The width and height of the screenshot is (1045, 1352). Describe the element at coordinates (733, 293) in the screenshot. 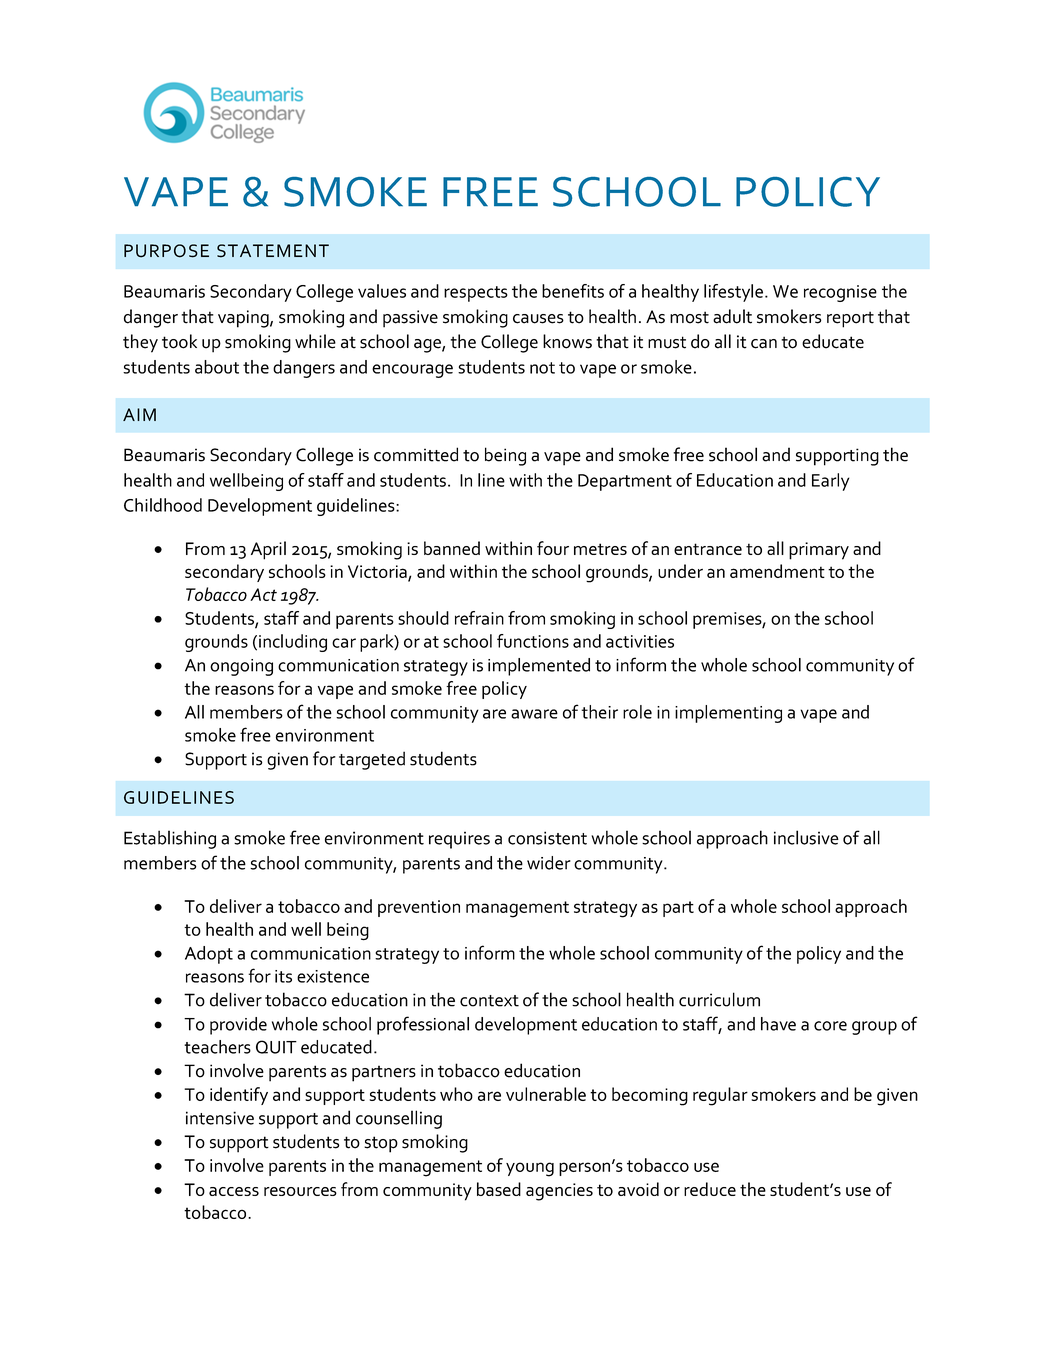

I see `lifestyle` at that location.
